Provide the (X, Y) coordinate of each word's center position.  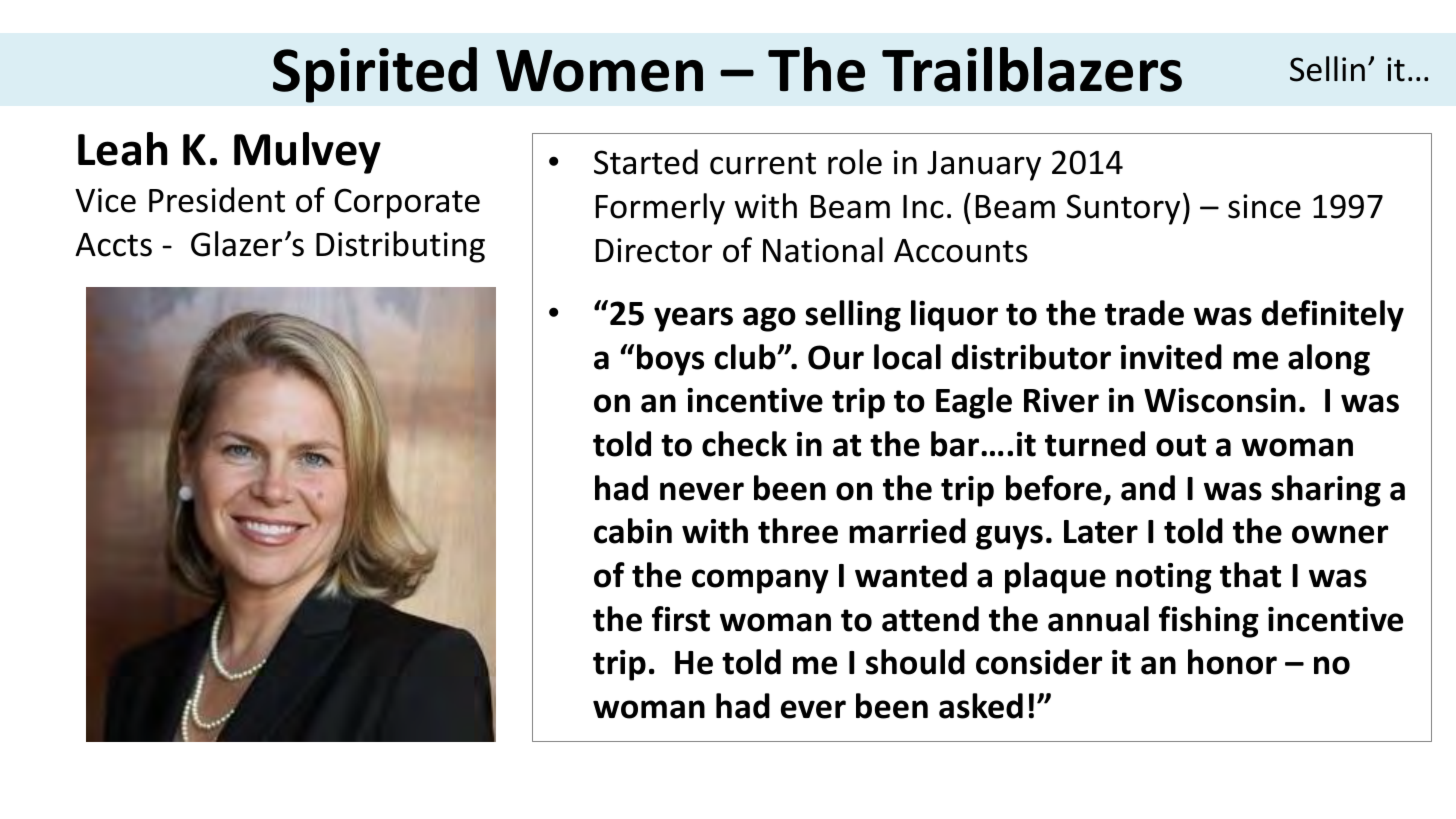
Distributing (400, 247)
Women (599, 71)
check (744, 444)
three (798, 531)
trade (1144, 313)
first (681, 619)
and (1148, 488)
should (915, 662)
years (693, 319)
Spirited (375, 75)
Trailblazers (1032, 69)
